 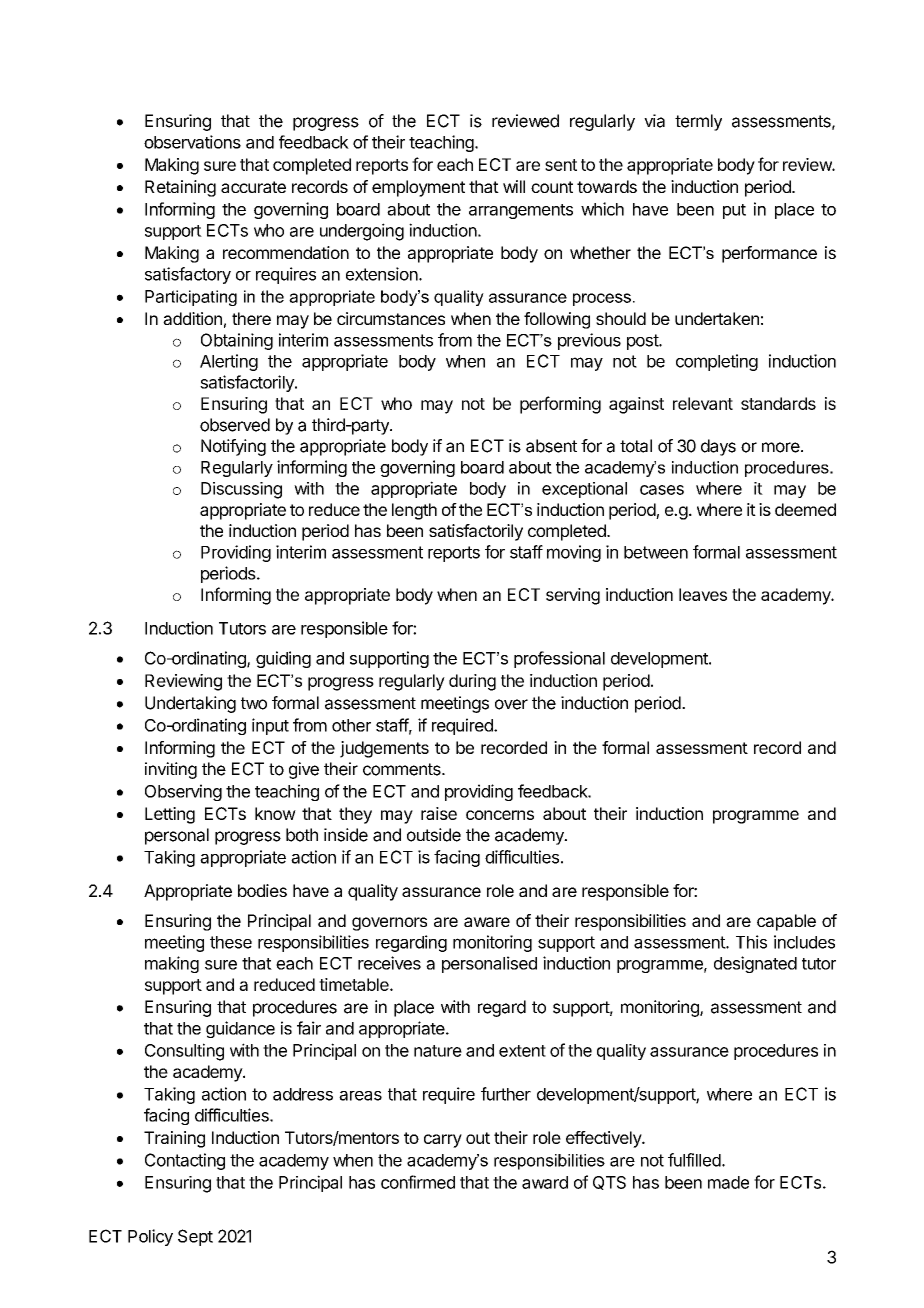 I want to click on Discussing, so click(x=241, y=490).
